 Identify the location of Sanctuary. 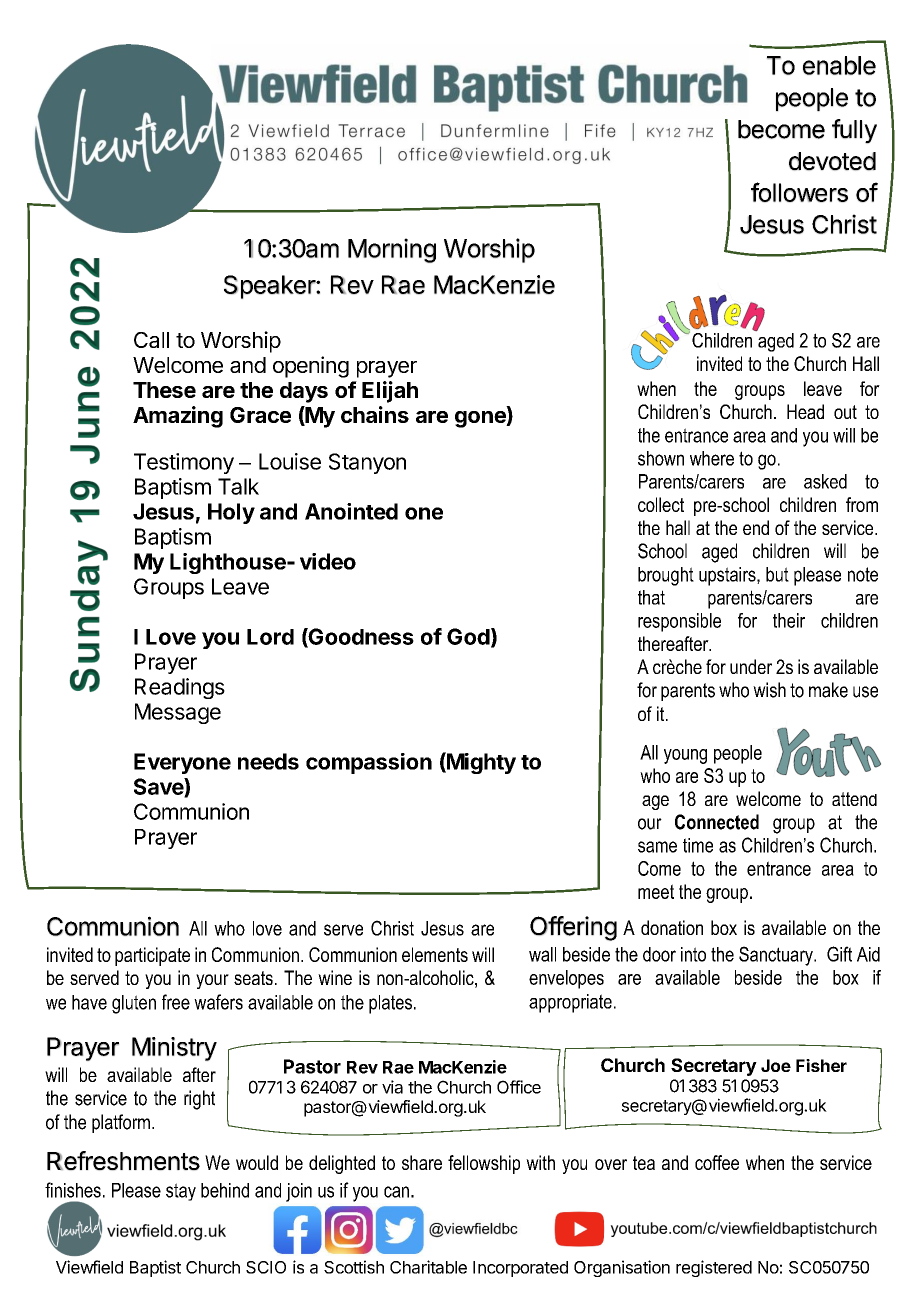
(777, 956).
